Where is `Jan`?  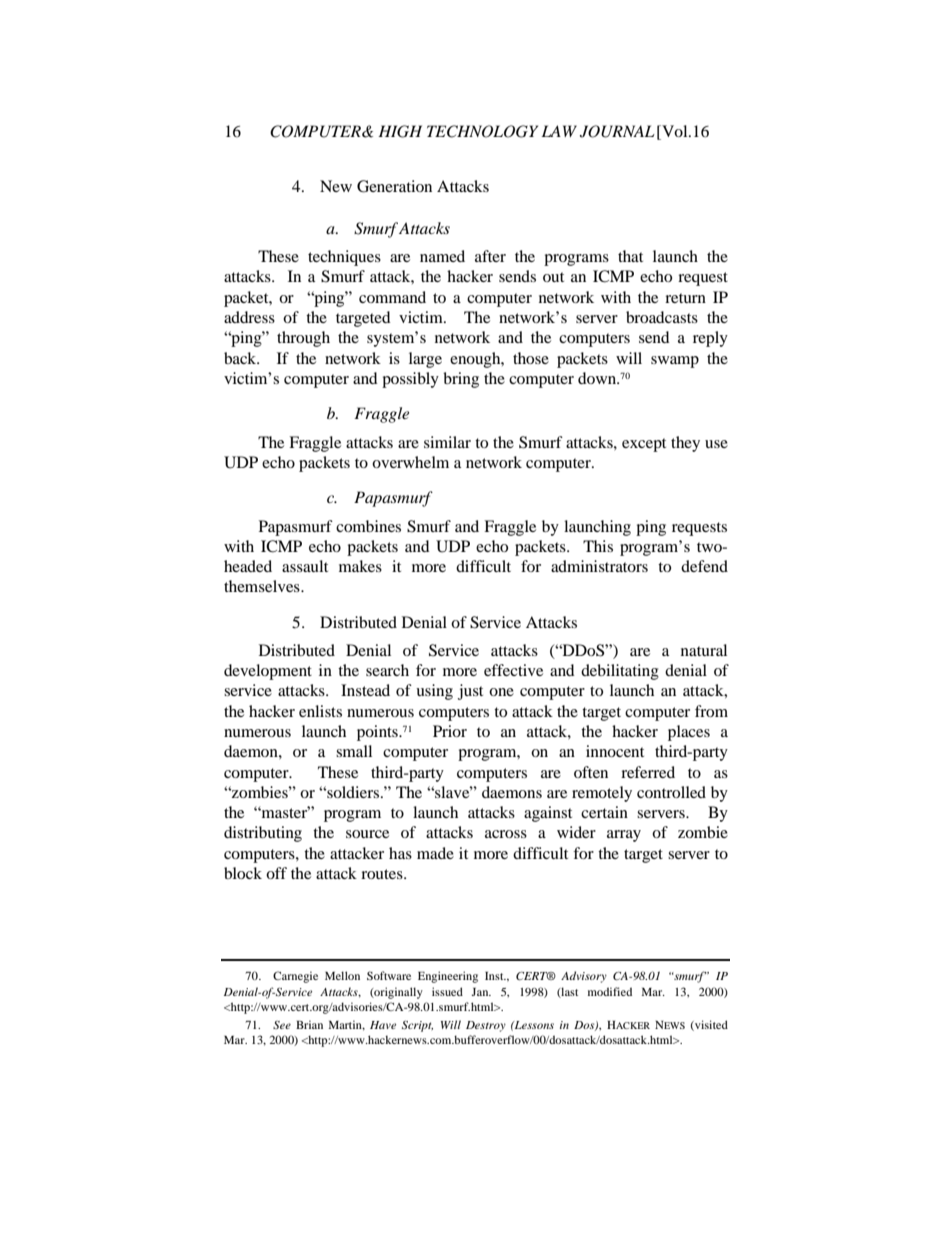
Jan is located at coordinates (481, 992).
